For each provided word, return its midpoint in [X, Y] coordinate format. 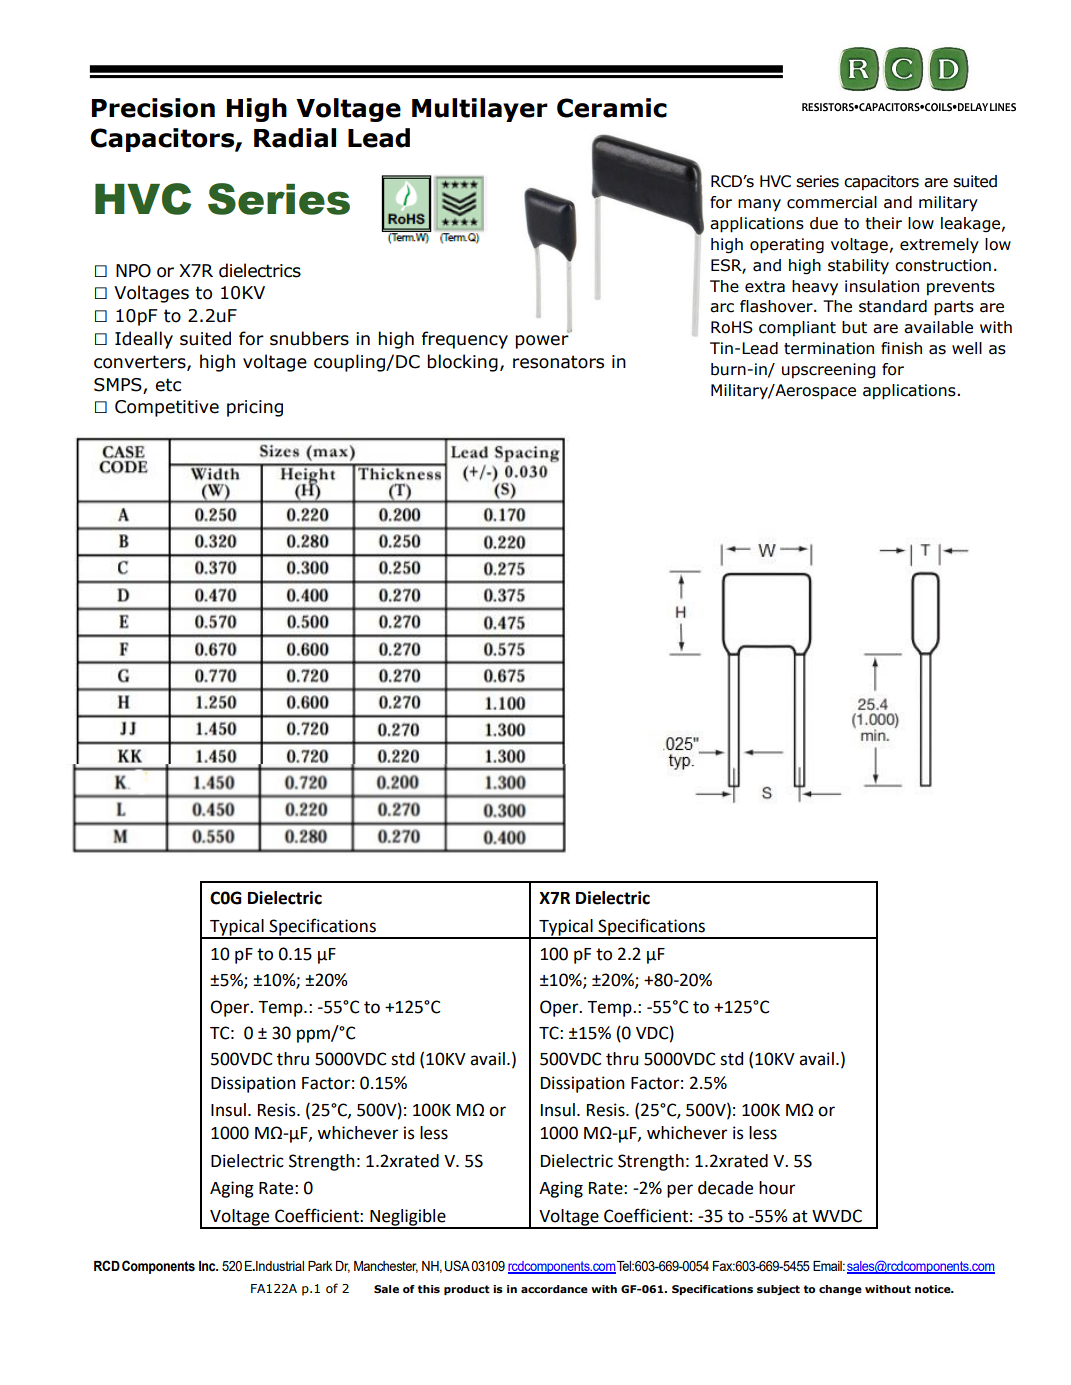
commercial [832, 202]
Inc [208, 1266]
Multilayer [480, 110]
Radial [295, 138]
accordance [554, 1289]
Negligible [408, 1218]
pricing [255, 408]
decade [725, 1188]
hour [777, 1188]
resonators [558, 362]
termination [829, 348]
